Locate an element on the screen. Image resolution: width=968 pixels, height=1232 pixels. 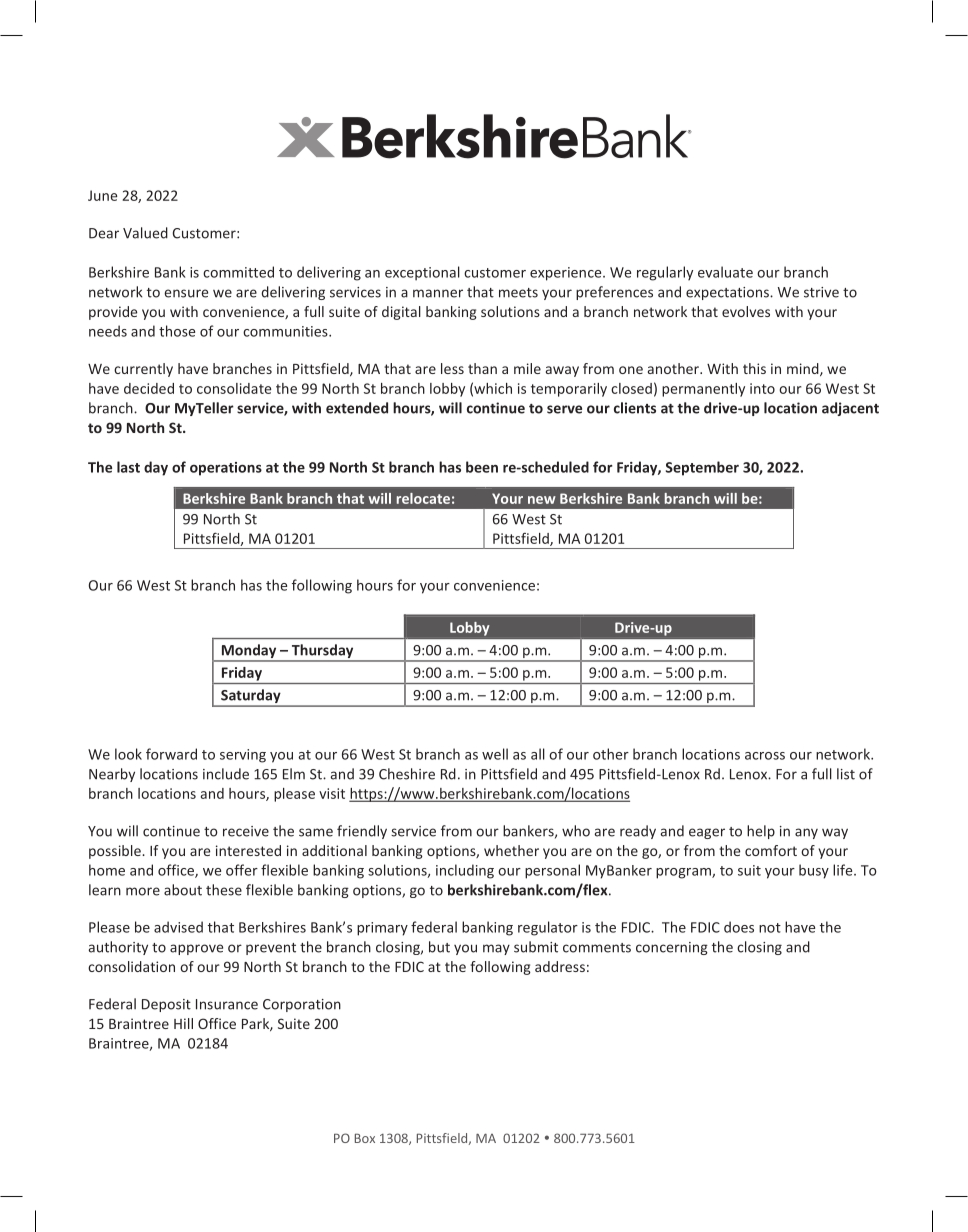
whether is located at coordinates (511, 850).
